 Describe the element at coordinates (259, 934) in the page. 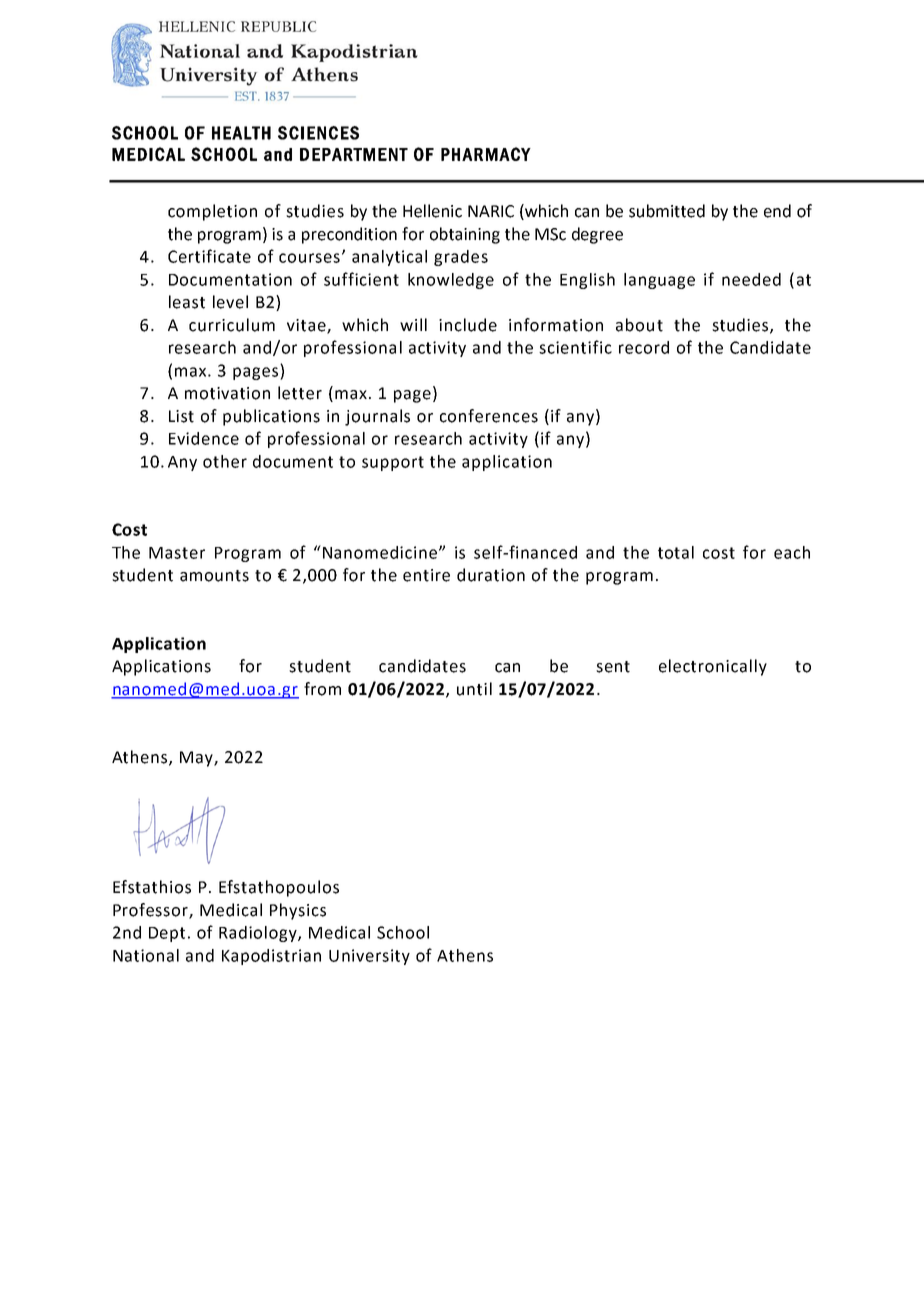

I see `Radiology` at that location.
